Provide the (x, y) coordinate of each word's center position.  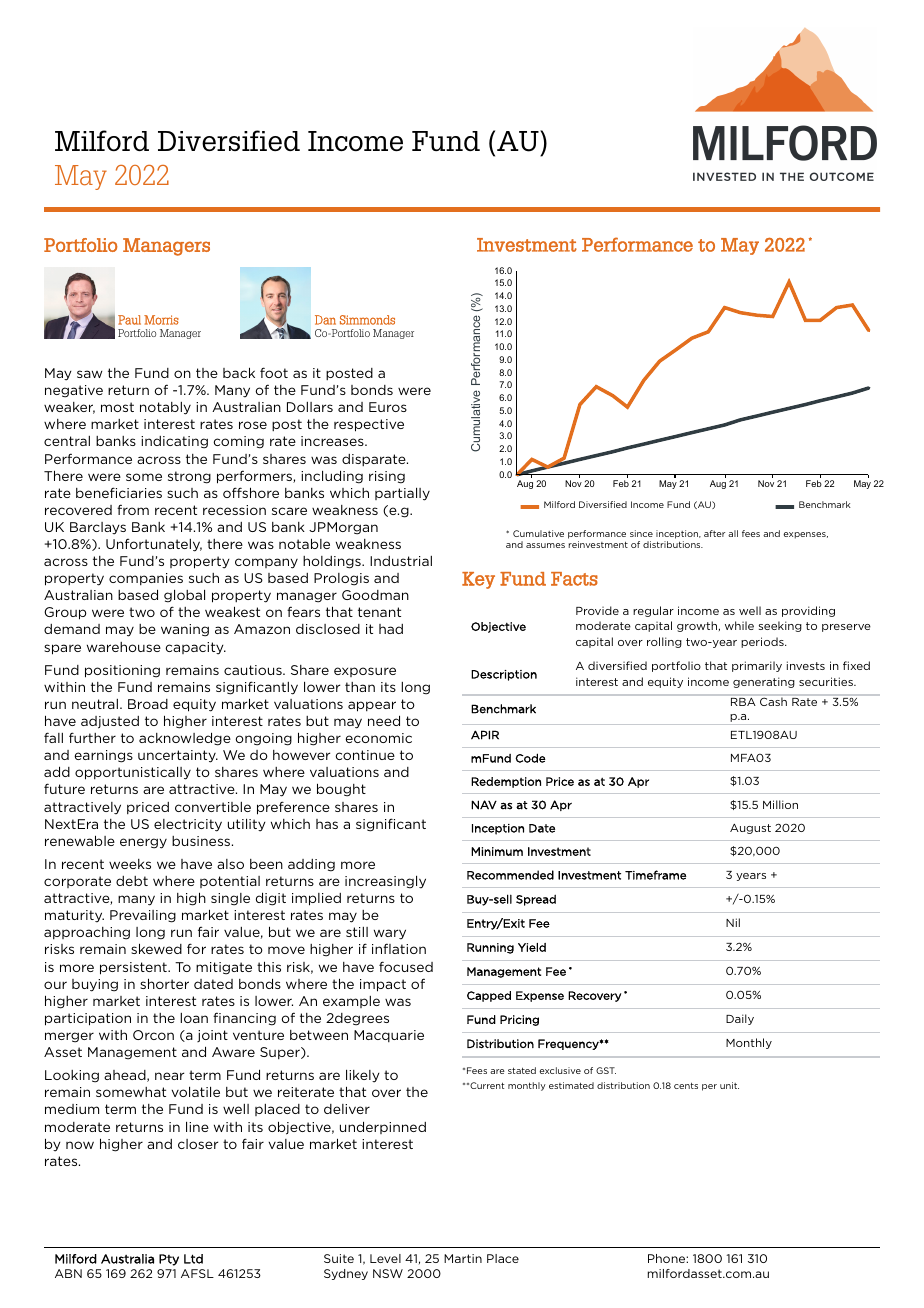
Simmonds (367, 320)
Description (504, 675)
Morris (161, 320)
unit (729, 1085)
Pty (169, 1260)
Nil (733, 922)
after (714, 533)
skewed (156, 948)
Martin (463, 1258)
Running (490, 948)
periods (763, 642)
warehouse (124, 647)
